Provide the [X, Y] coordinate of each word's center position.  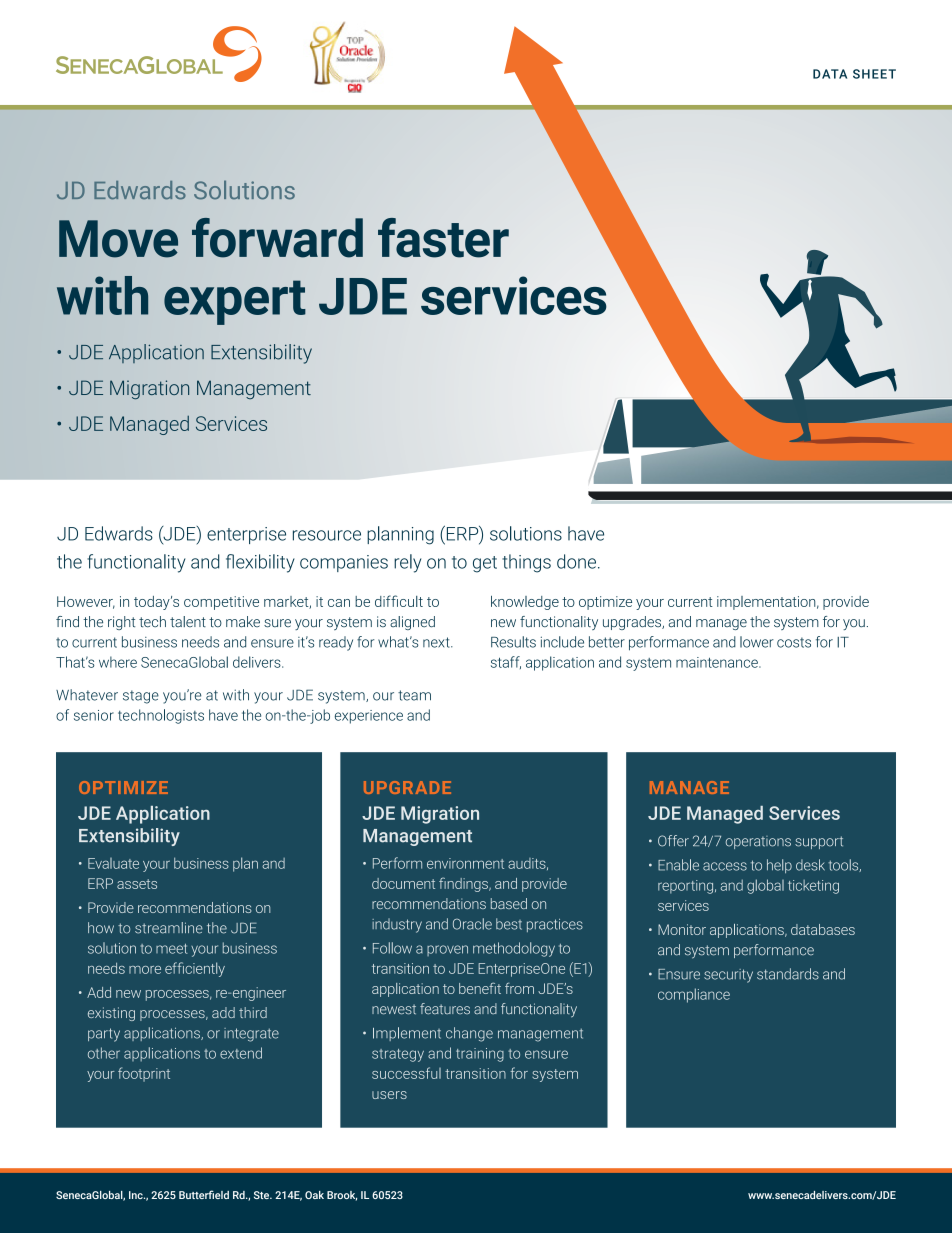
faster [443, 238]
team [414, 695]
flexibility [260, 563]
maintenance [718, 662]
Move [118, 239]
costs [794, 642]
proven [447, 950]
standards [788, 974]
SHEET [874, 74]
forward [277, 238]
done [576, 561]
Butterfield [204, 1194]
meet [172, 949]
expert [235, 302]
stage [141, 697]
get [485, 564]
